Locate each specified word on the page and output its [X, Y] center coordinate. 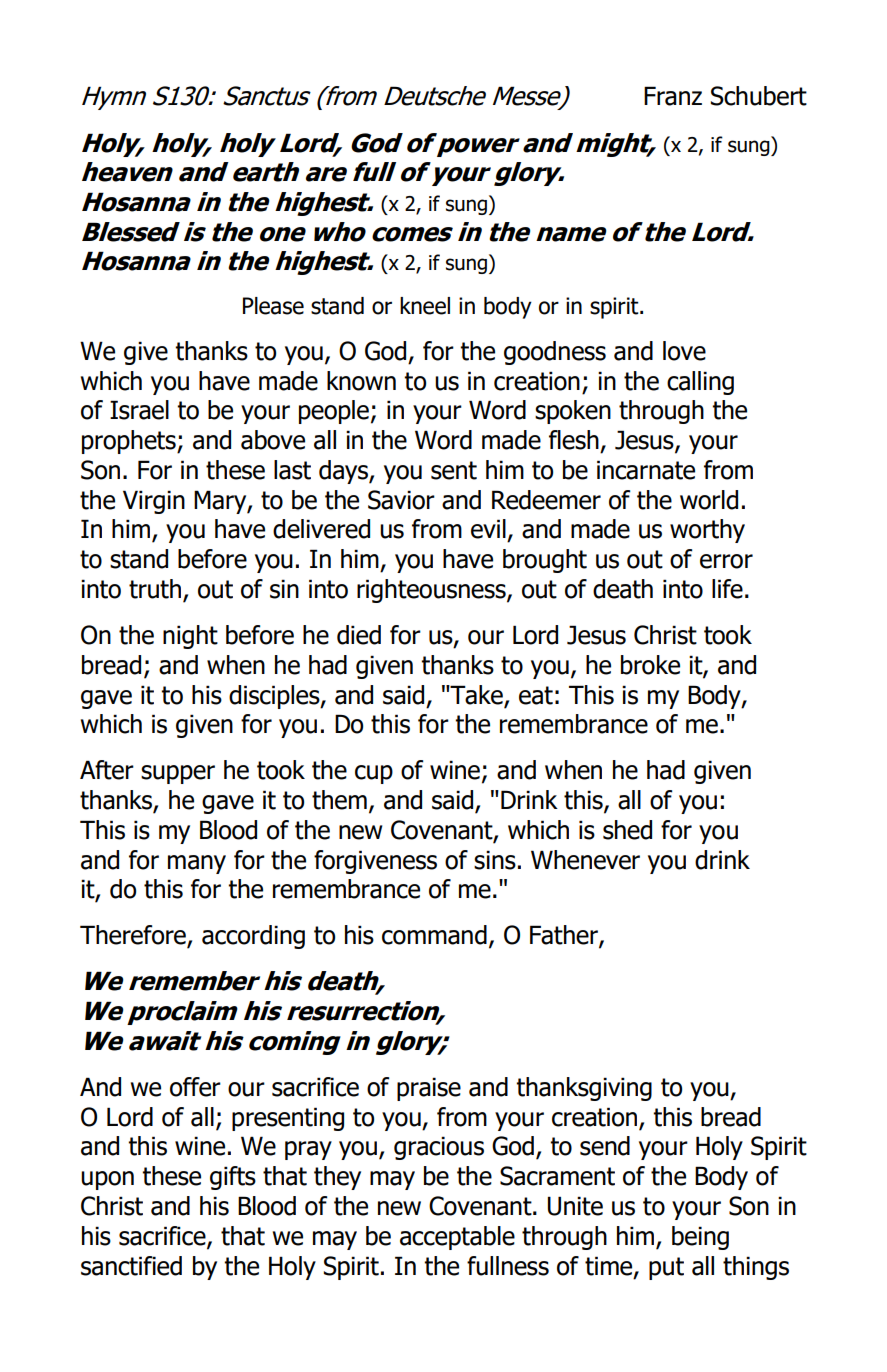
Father [565, 936]
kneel [425, 306]
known [361, 381]
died [359, 635]
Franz [673, 96]
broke [650, 665]
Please [273, 306]
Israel [139, 410]
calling [700, 383]
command [434, 935]
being [700, 1238]
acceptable [457, 1238]
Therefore [134, 936]
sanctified [131, 1266]
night [190, 637]
